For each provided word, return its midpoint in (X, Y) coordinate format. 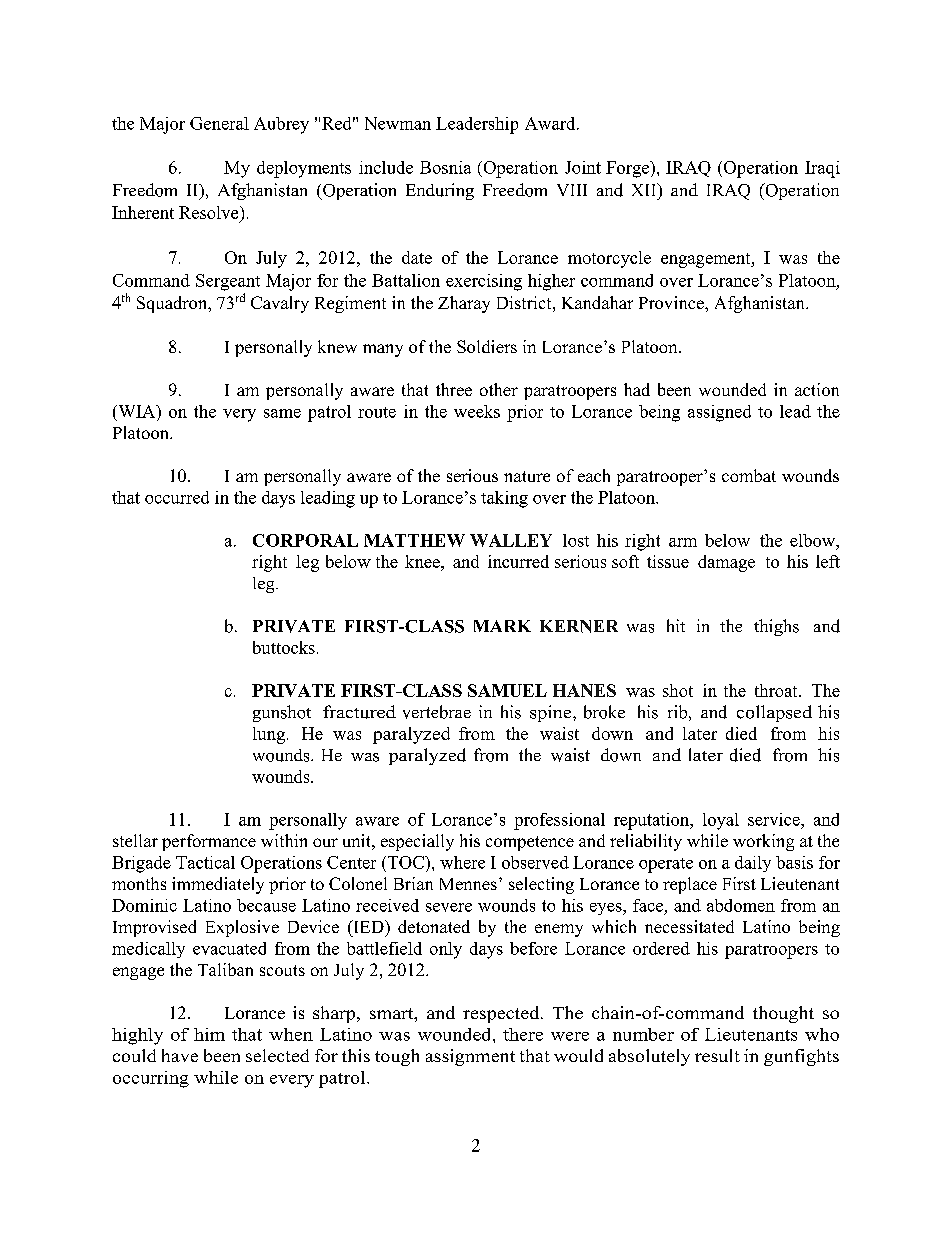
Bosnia (445, 167)
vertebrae (437, 712)
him (209, 1034)
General (219, 123)
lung (269, 735)
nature (527, 476)
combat (749, 475)
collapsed (774, 713)
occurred (177, 497)
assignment (470, 1057)
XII (645, 189)
